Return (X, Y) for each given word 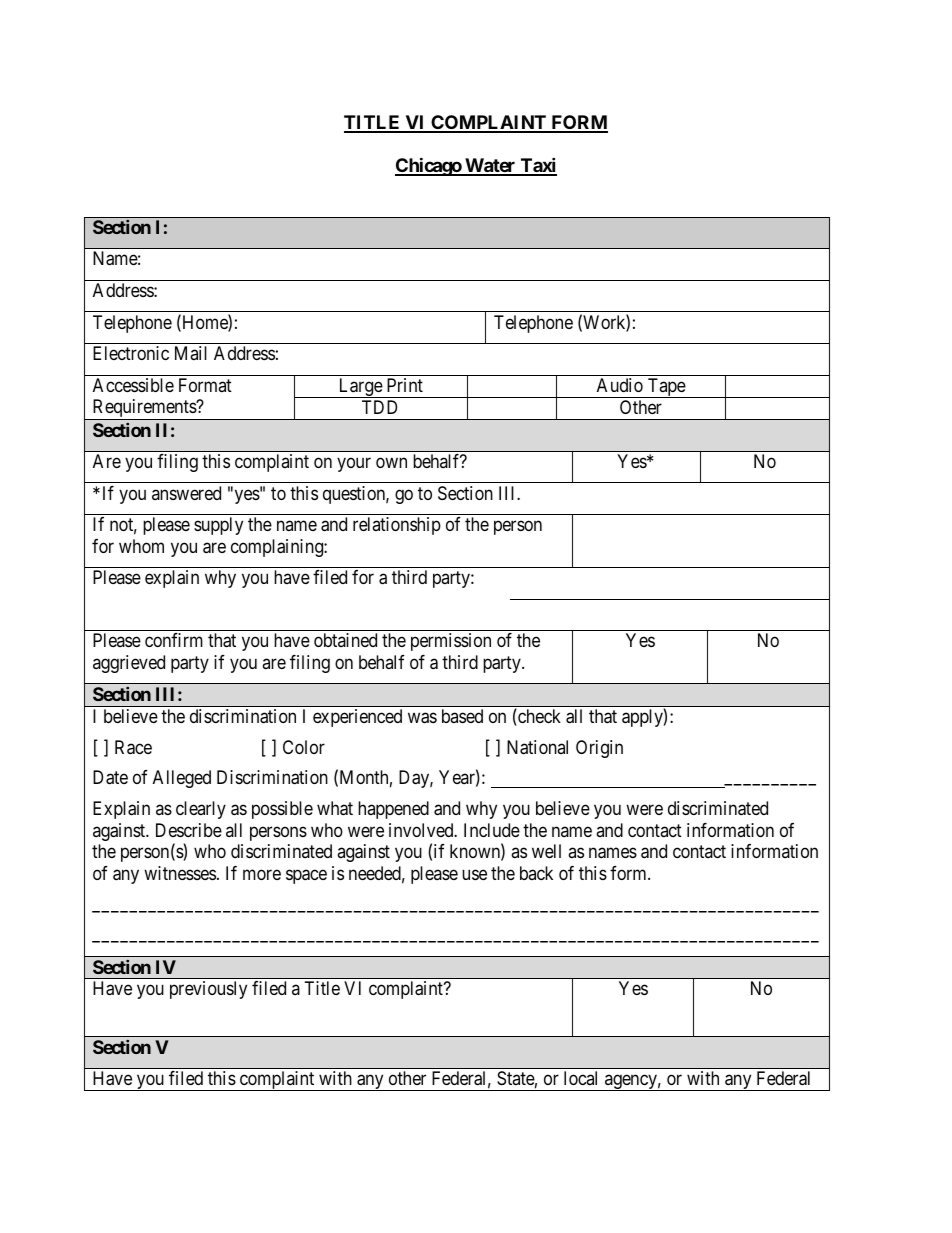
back (536, 873)
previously (208, 990)
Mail (191, 353)
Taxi (537, 166)
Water (490, 166)
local (580, 1078)
